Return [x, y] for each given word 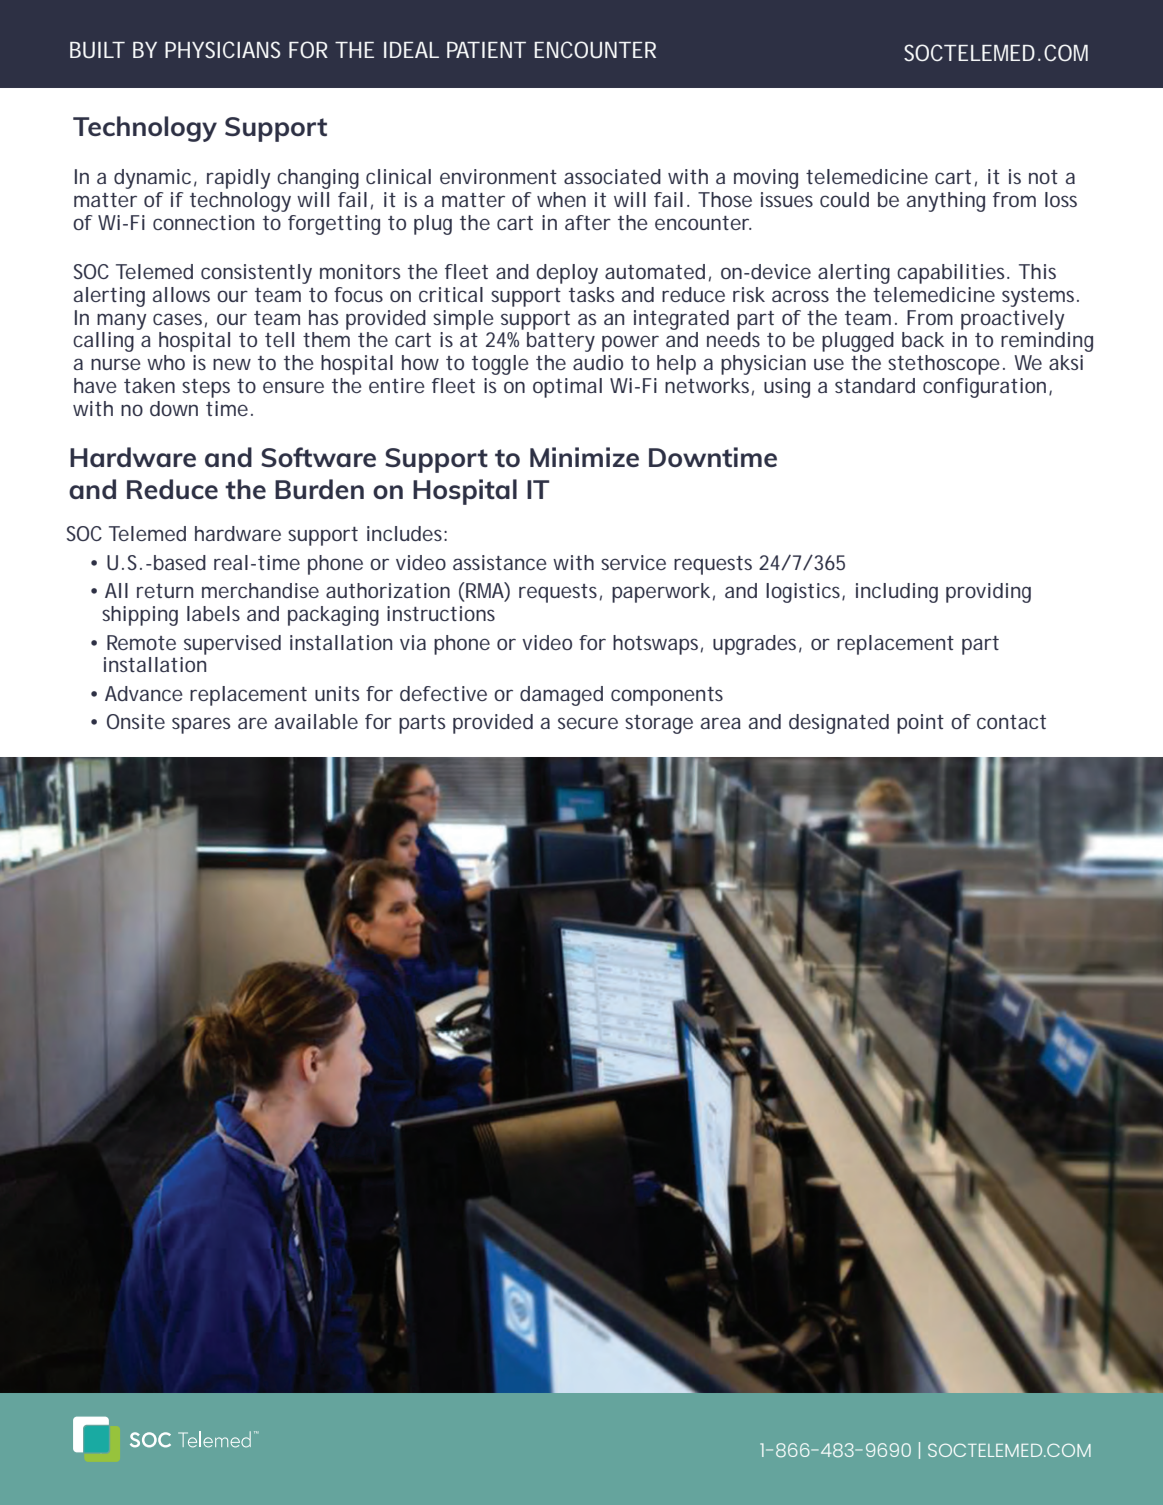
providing [988, 593]
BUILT [97, 50]
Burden [319, 489]
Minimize [584, 457]
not [1043, 177]
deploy [567, 274]
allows [181, 294]
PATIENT [486, 50]
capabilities [953, 274]
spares [201, 725]
